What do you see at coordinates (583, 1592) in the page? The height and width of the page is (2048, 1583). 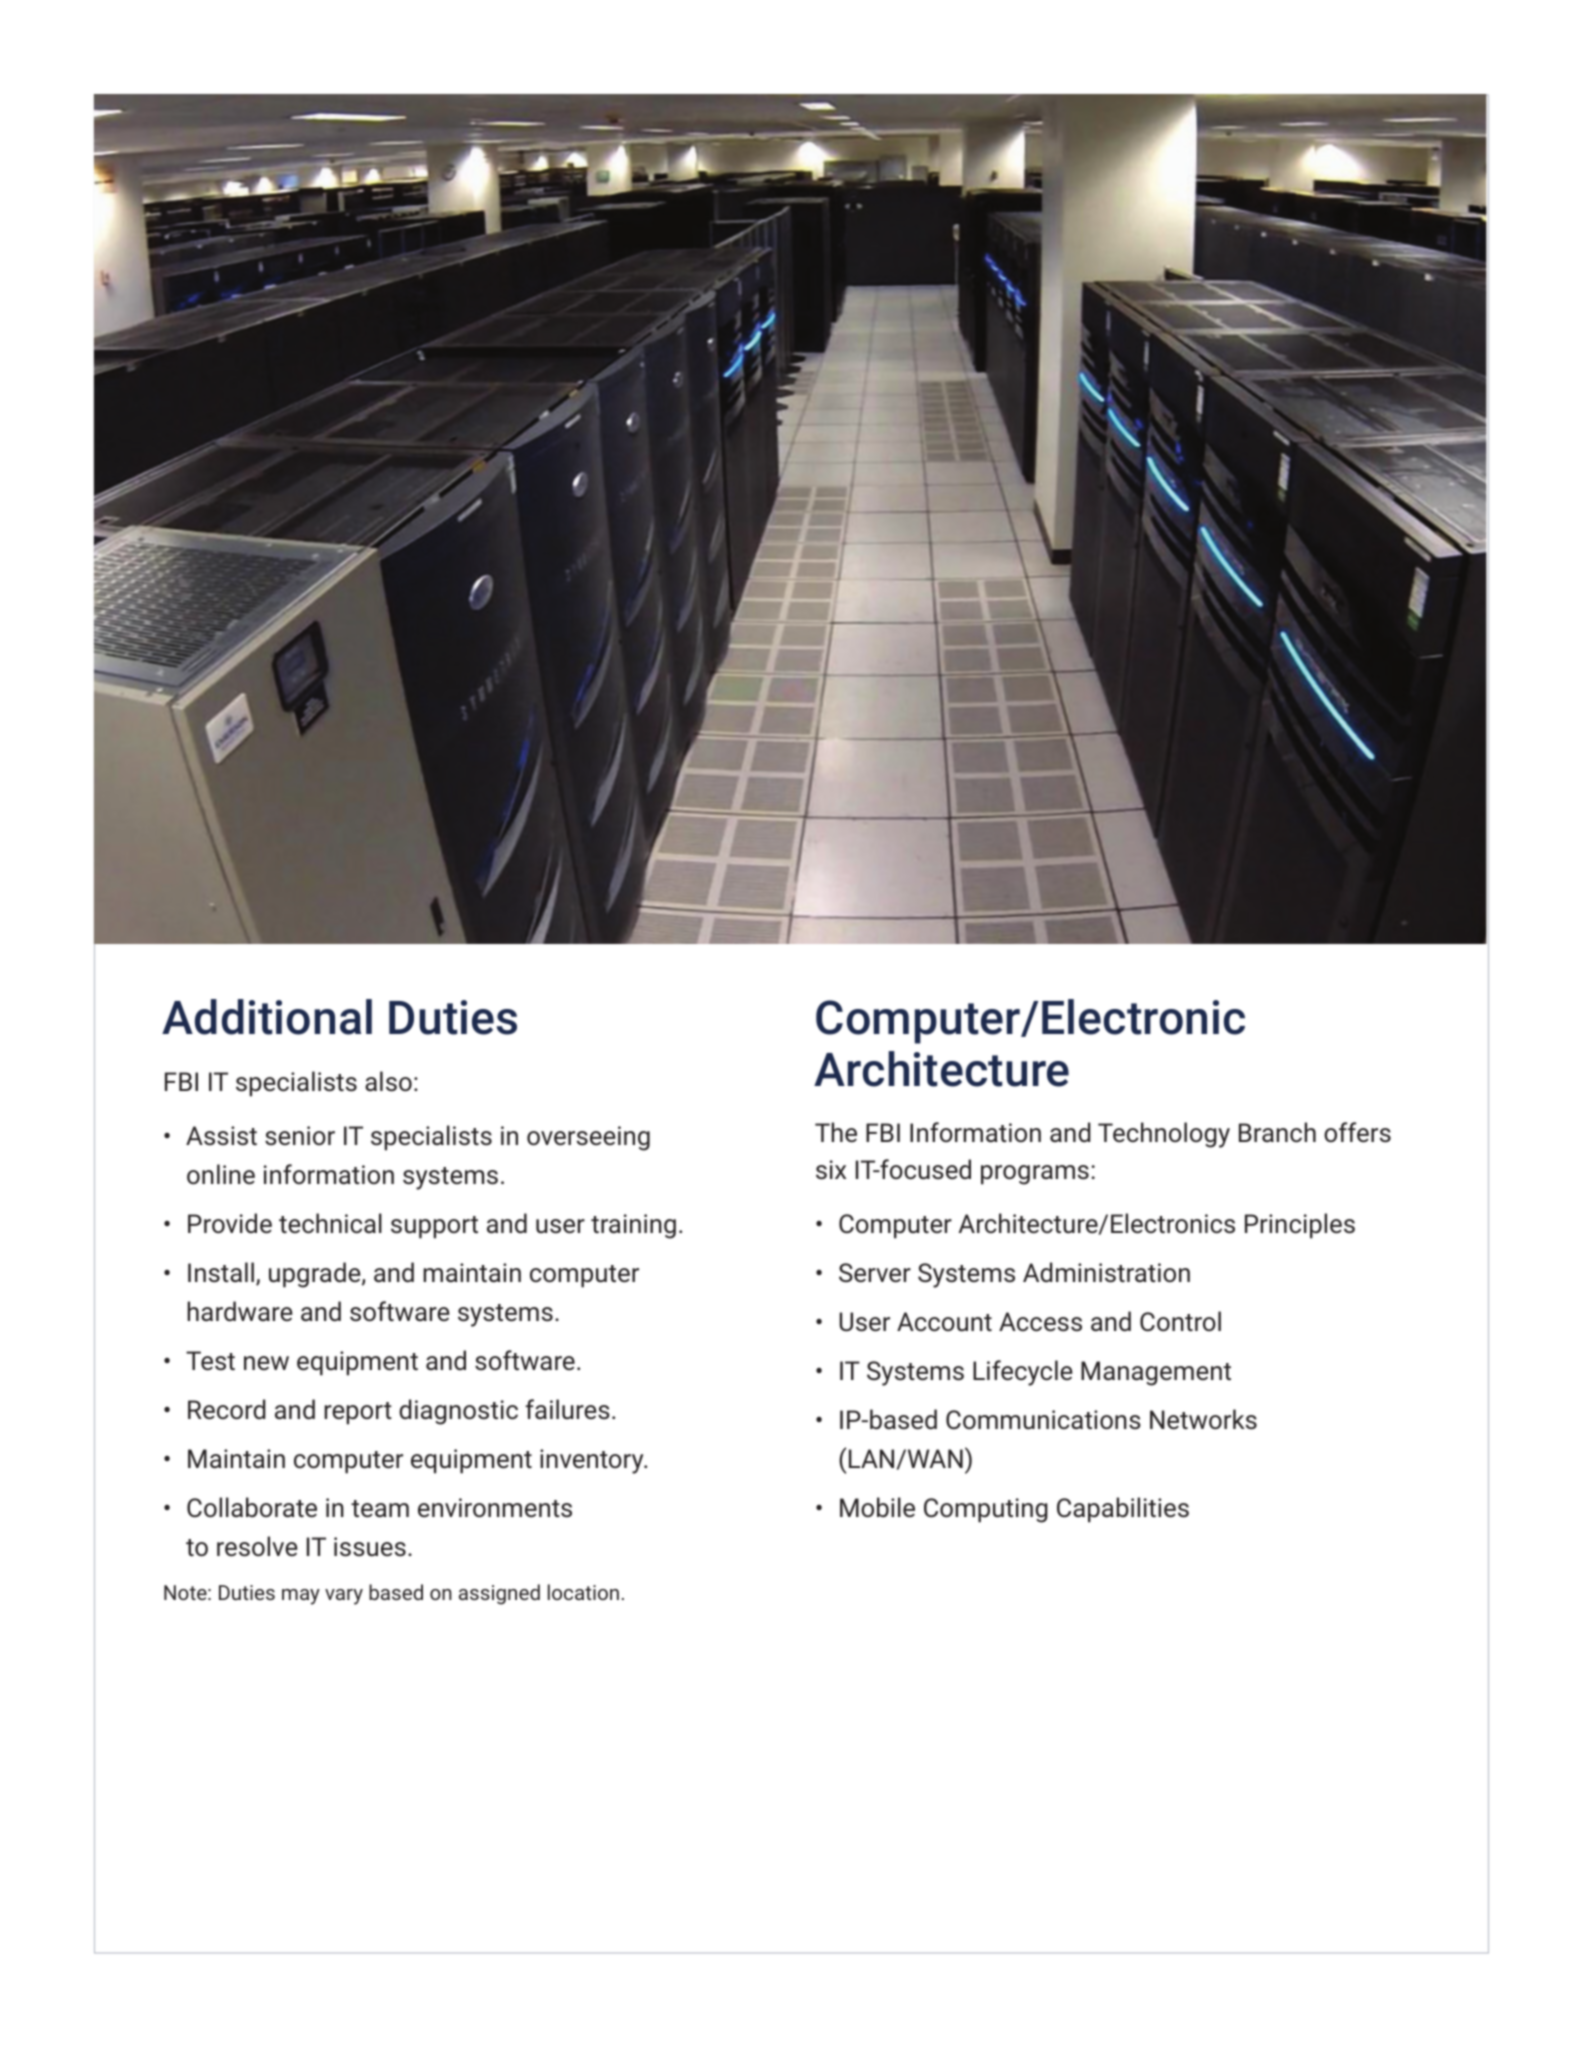 I see `location` at bounding box center [583, 1592].
